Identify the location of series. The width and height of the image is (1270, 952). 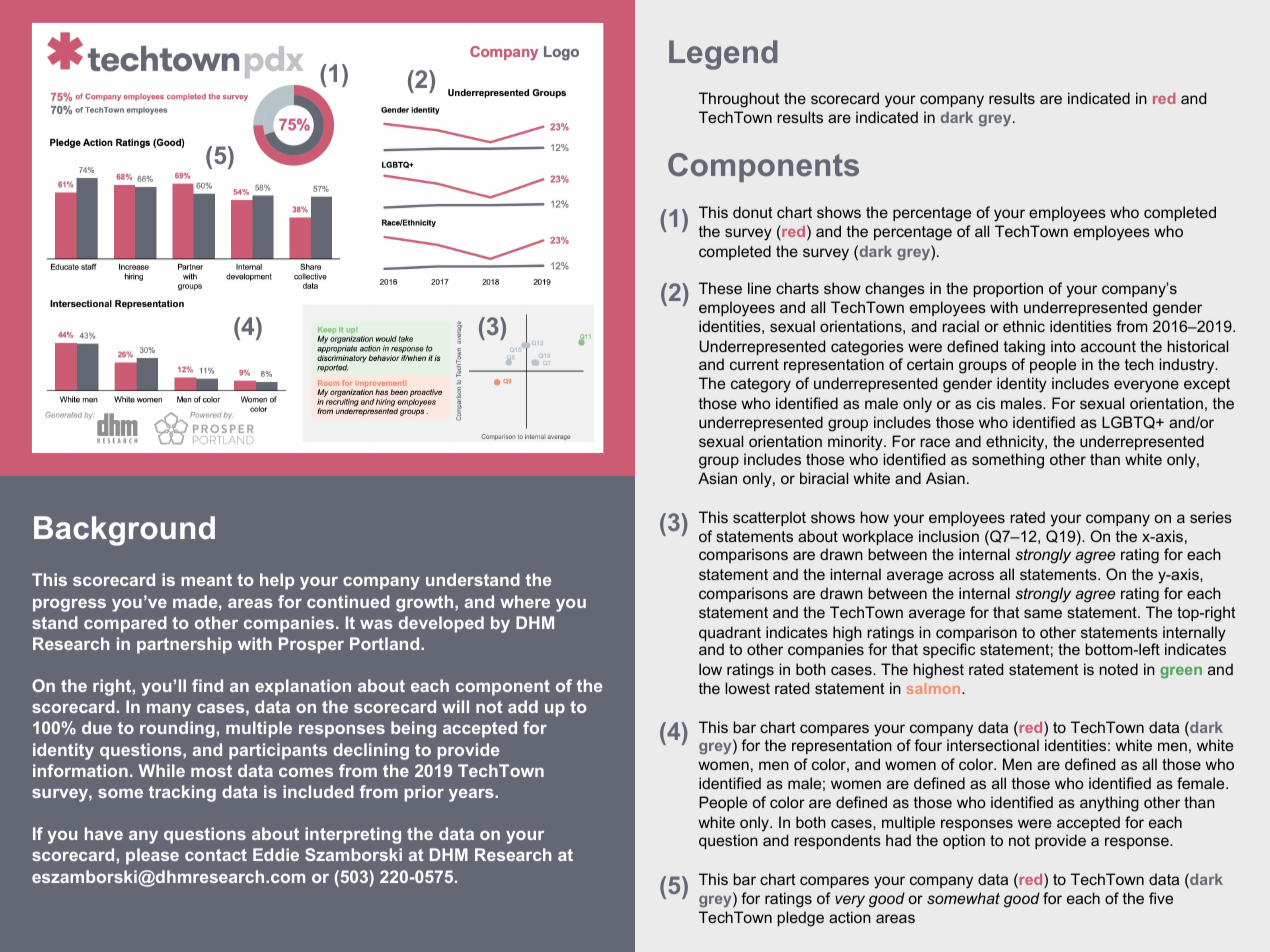
(1211, 517).
